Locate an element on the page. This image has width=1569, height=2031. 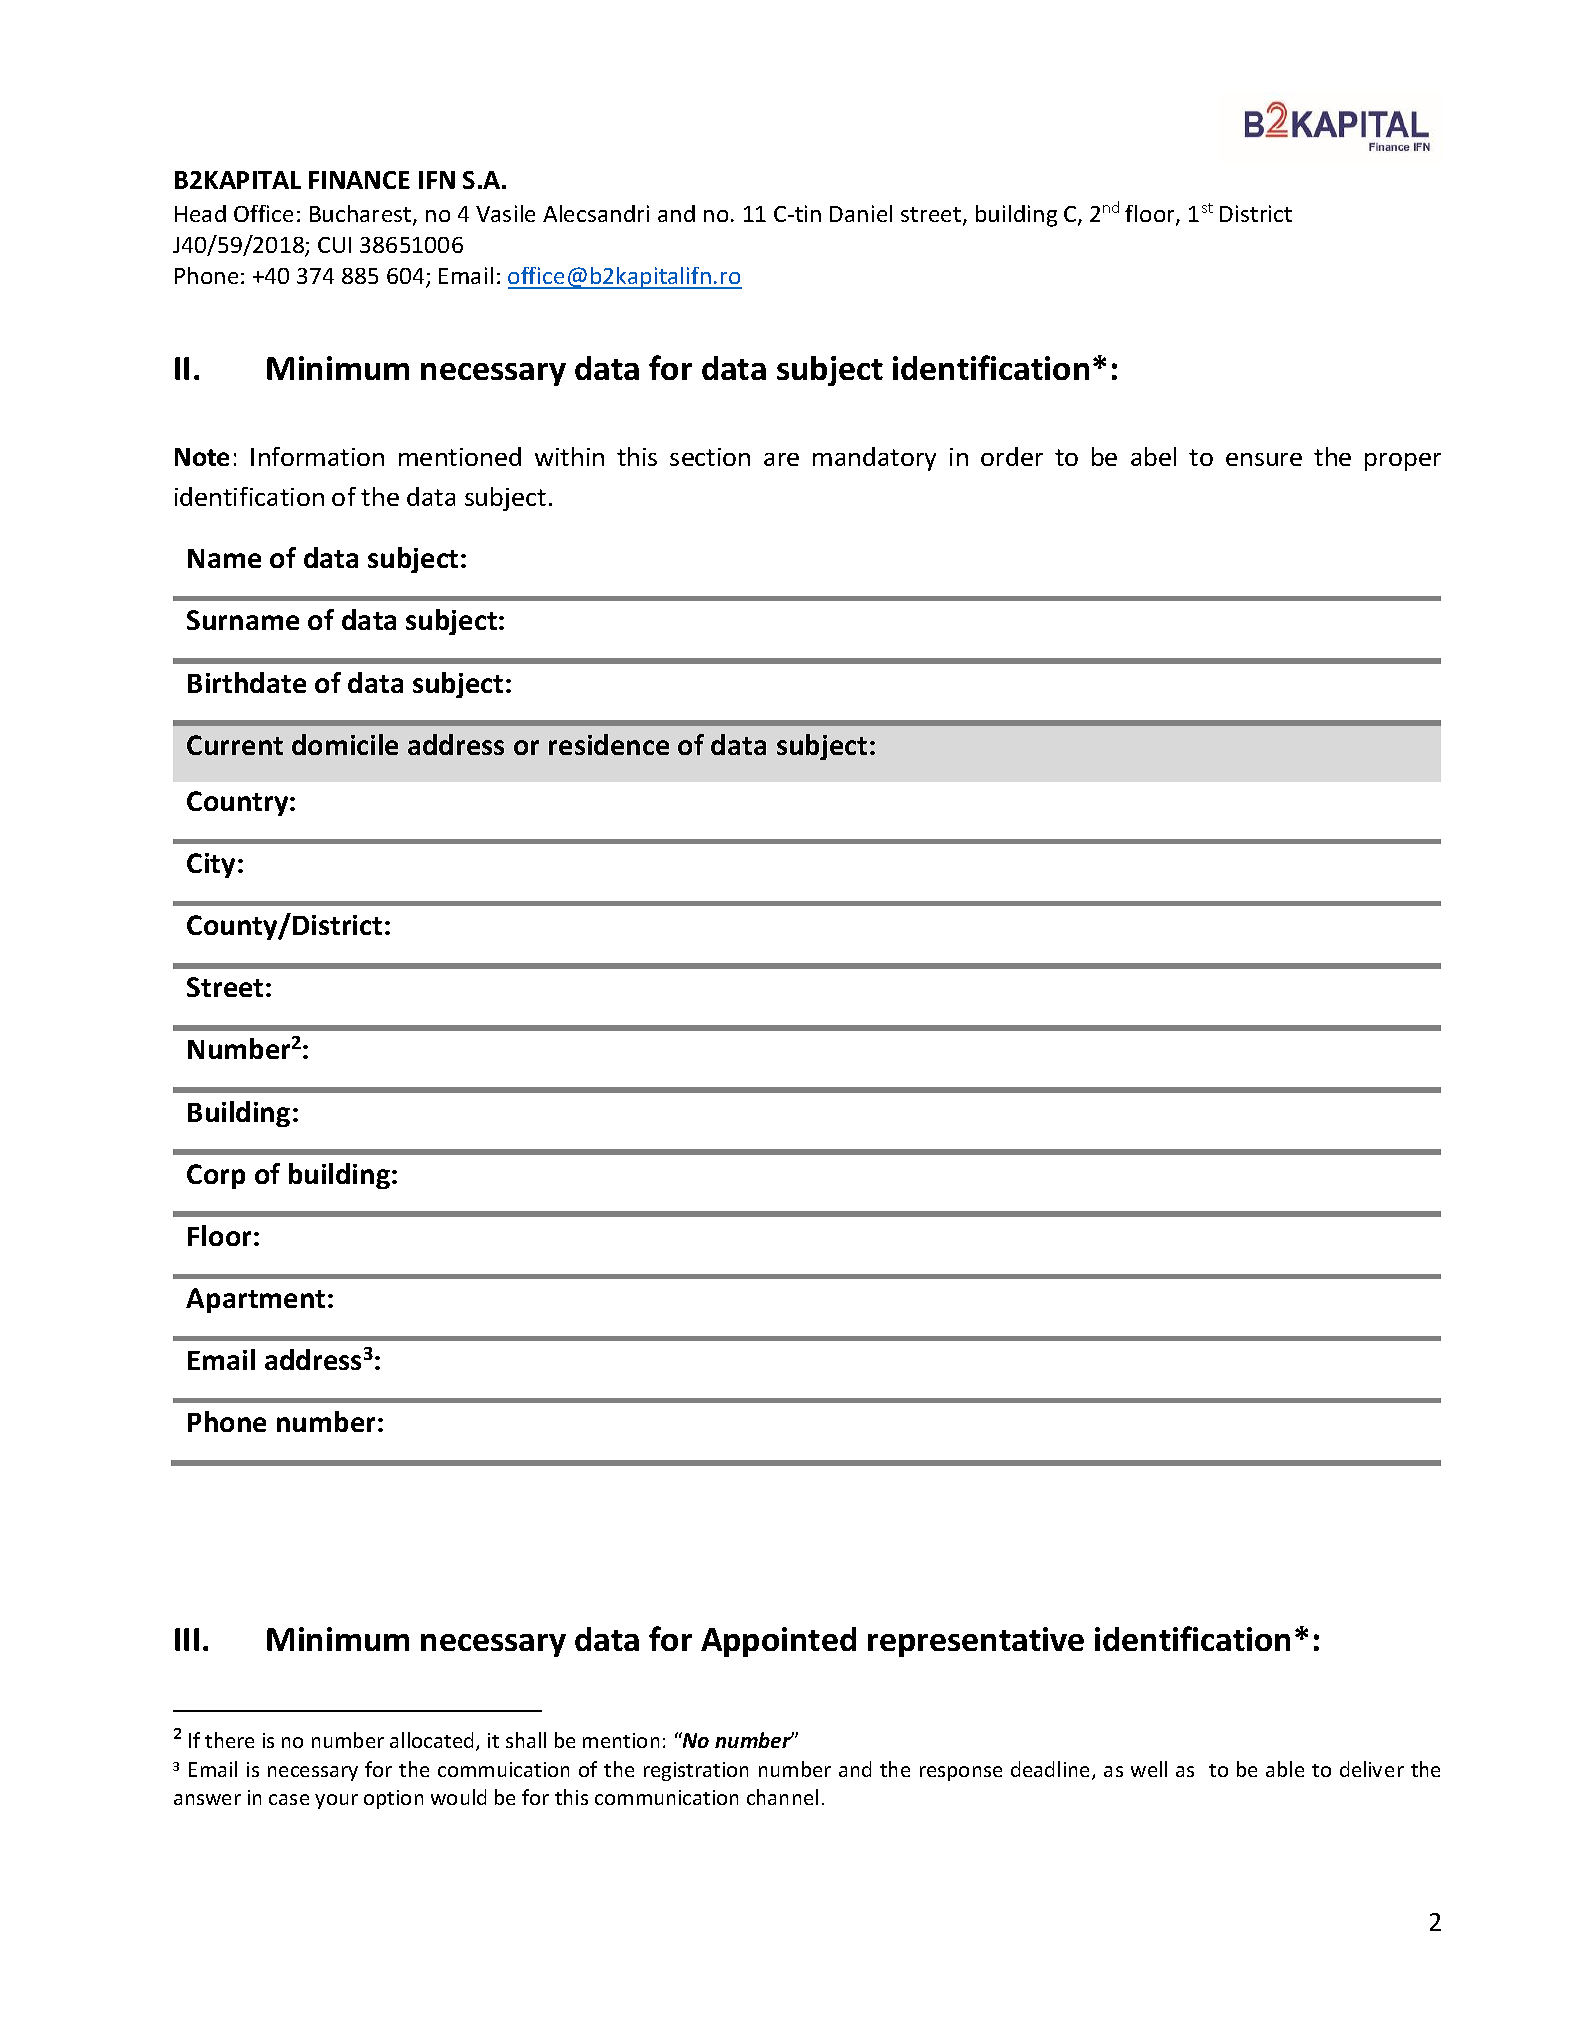
your is located at coordinates (336, 1801).
